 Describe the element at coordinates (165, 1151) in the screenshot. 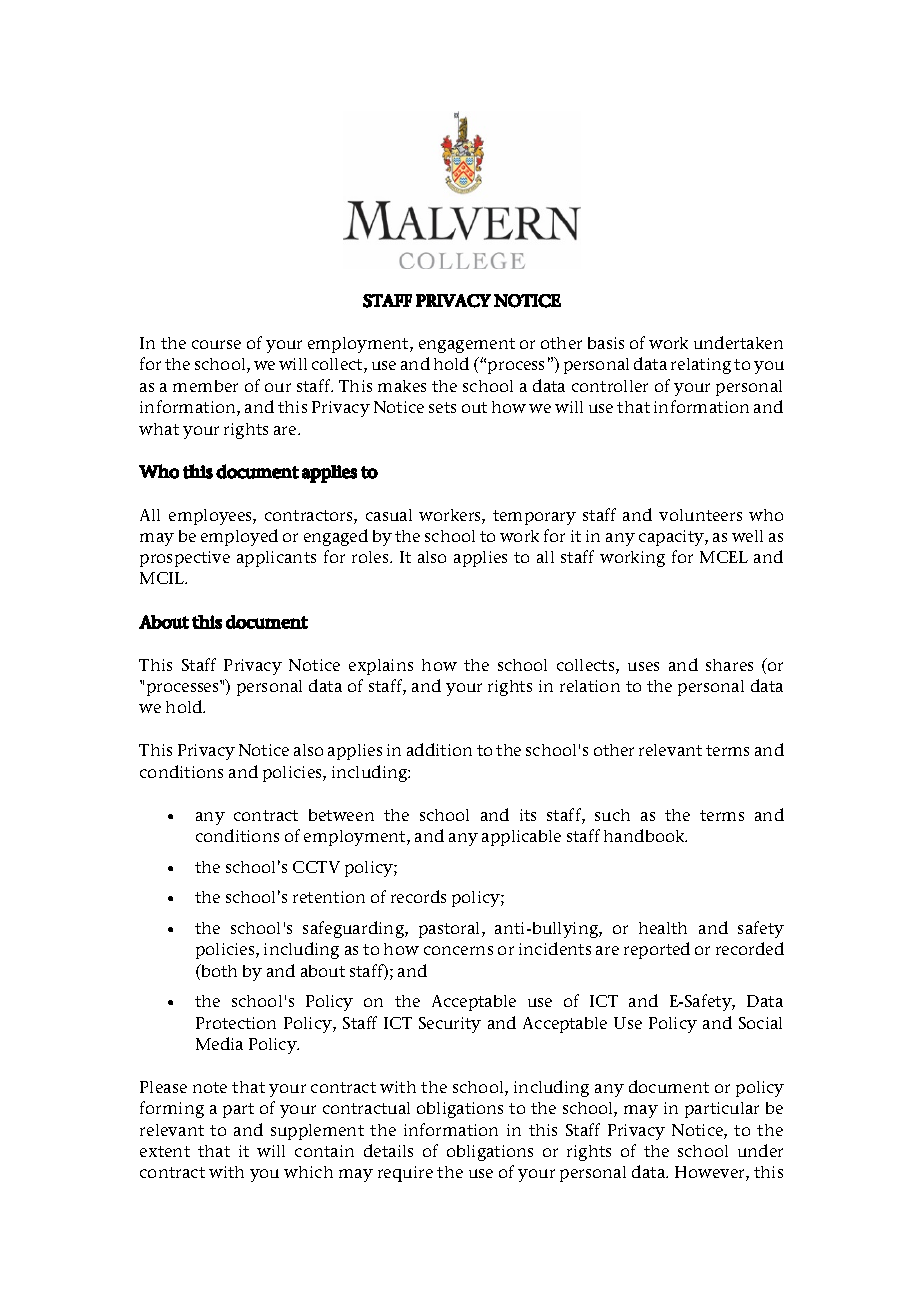

I see `extent` at that location.
